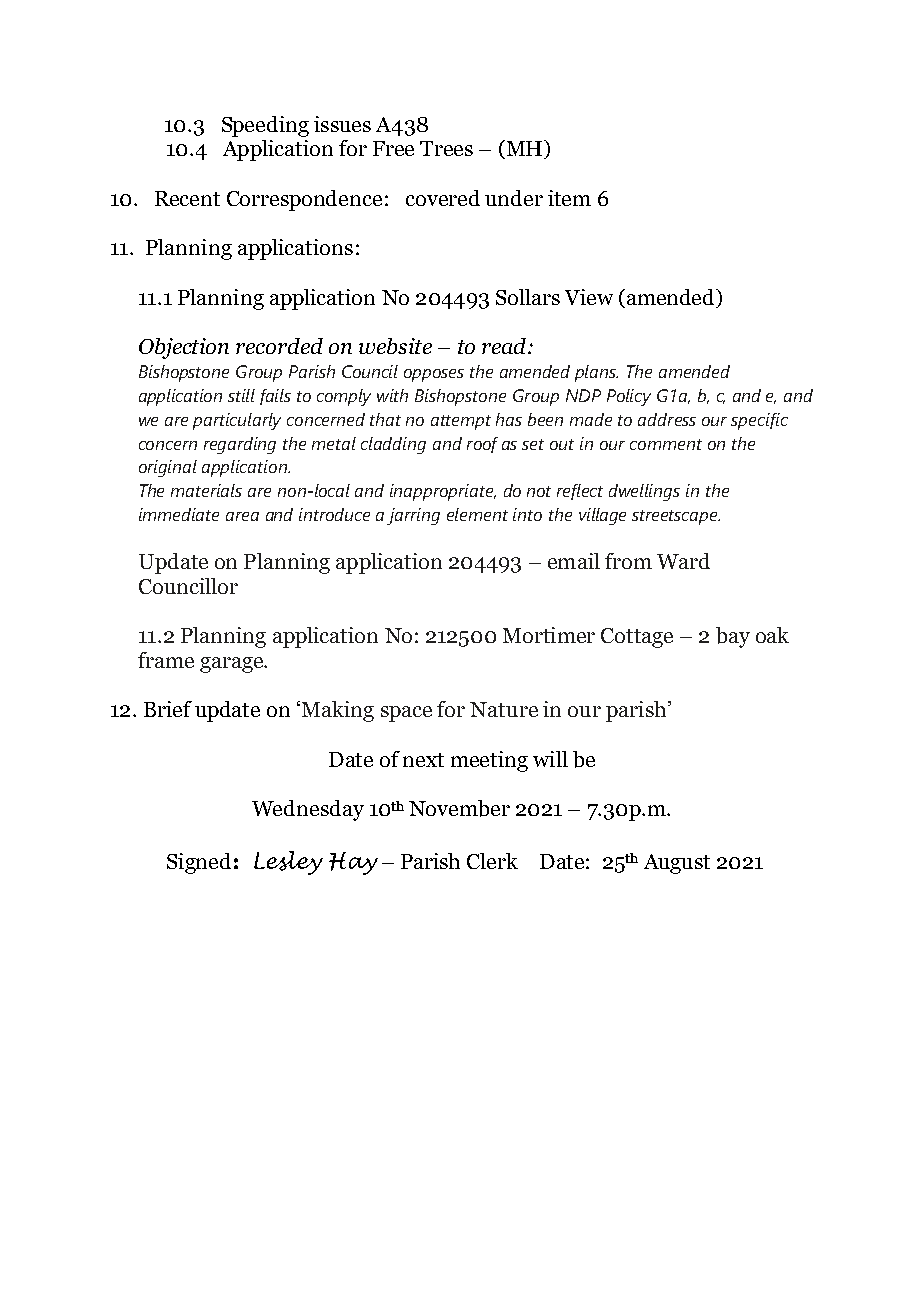 The width and height of the screenshot is (924, 1308). I want to click on materials, so click(206, 490).
